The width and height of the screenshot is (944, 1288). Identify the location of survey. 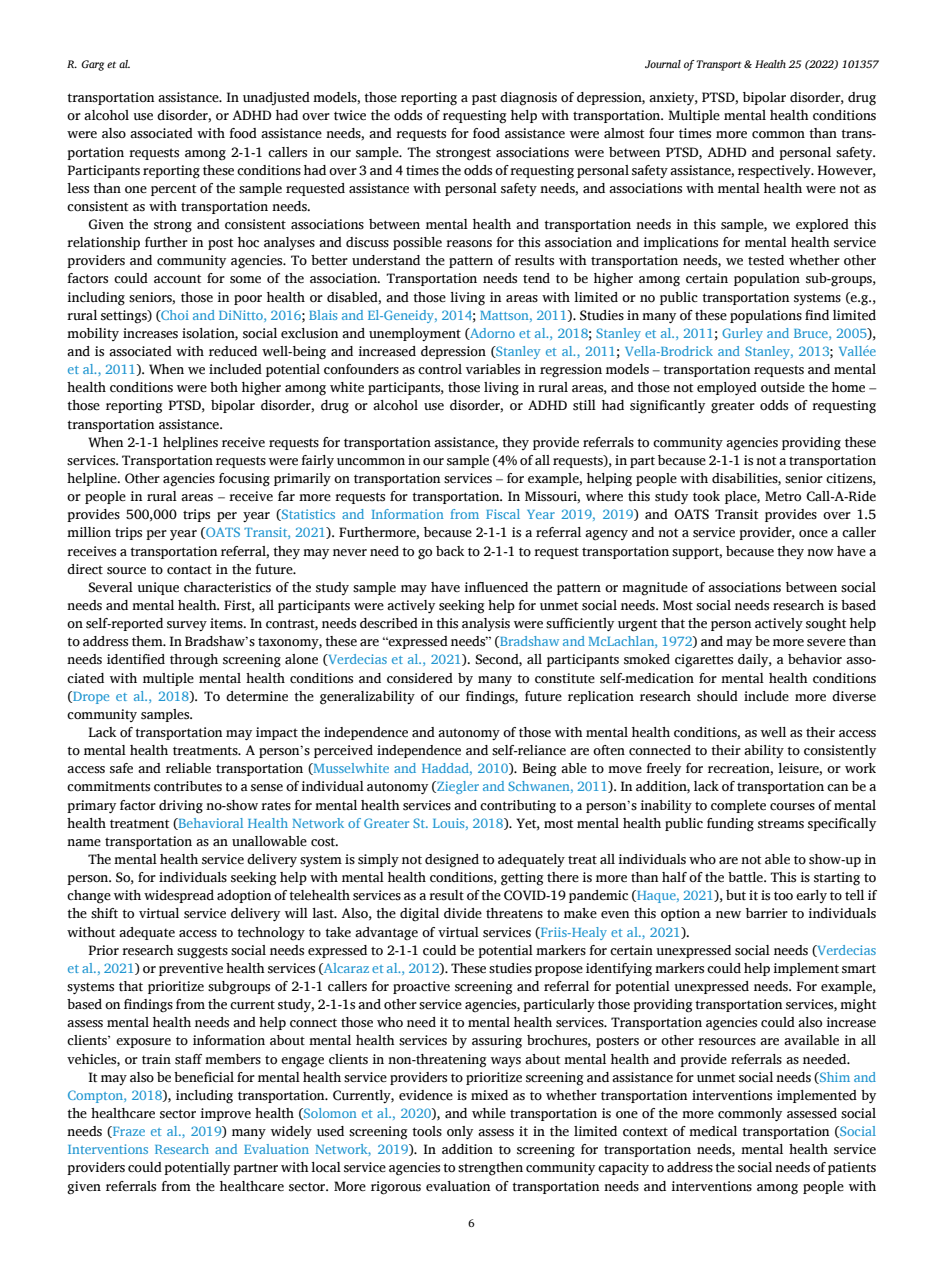
(187, 626).
